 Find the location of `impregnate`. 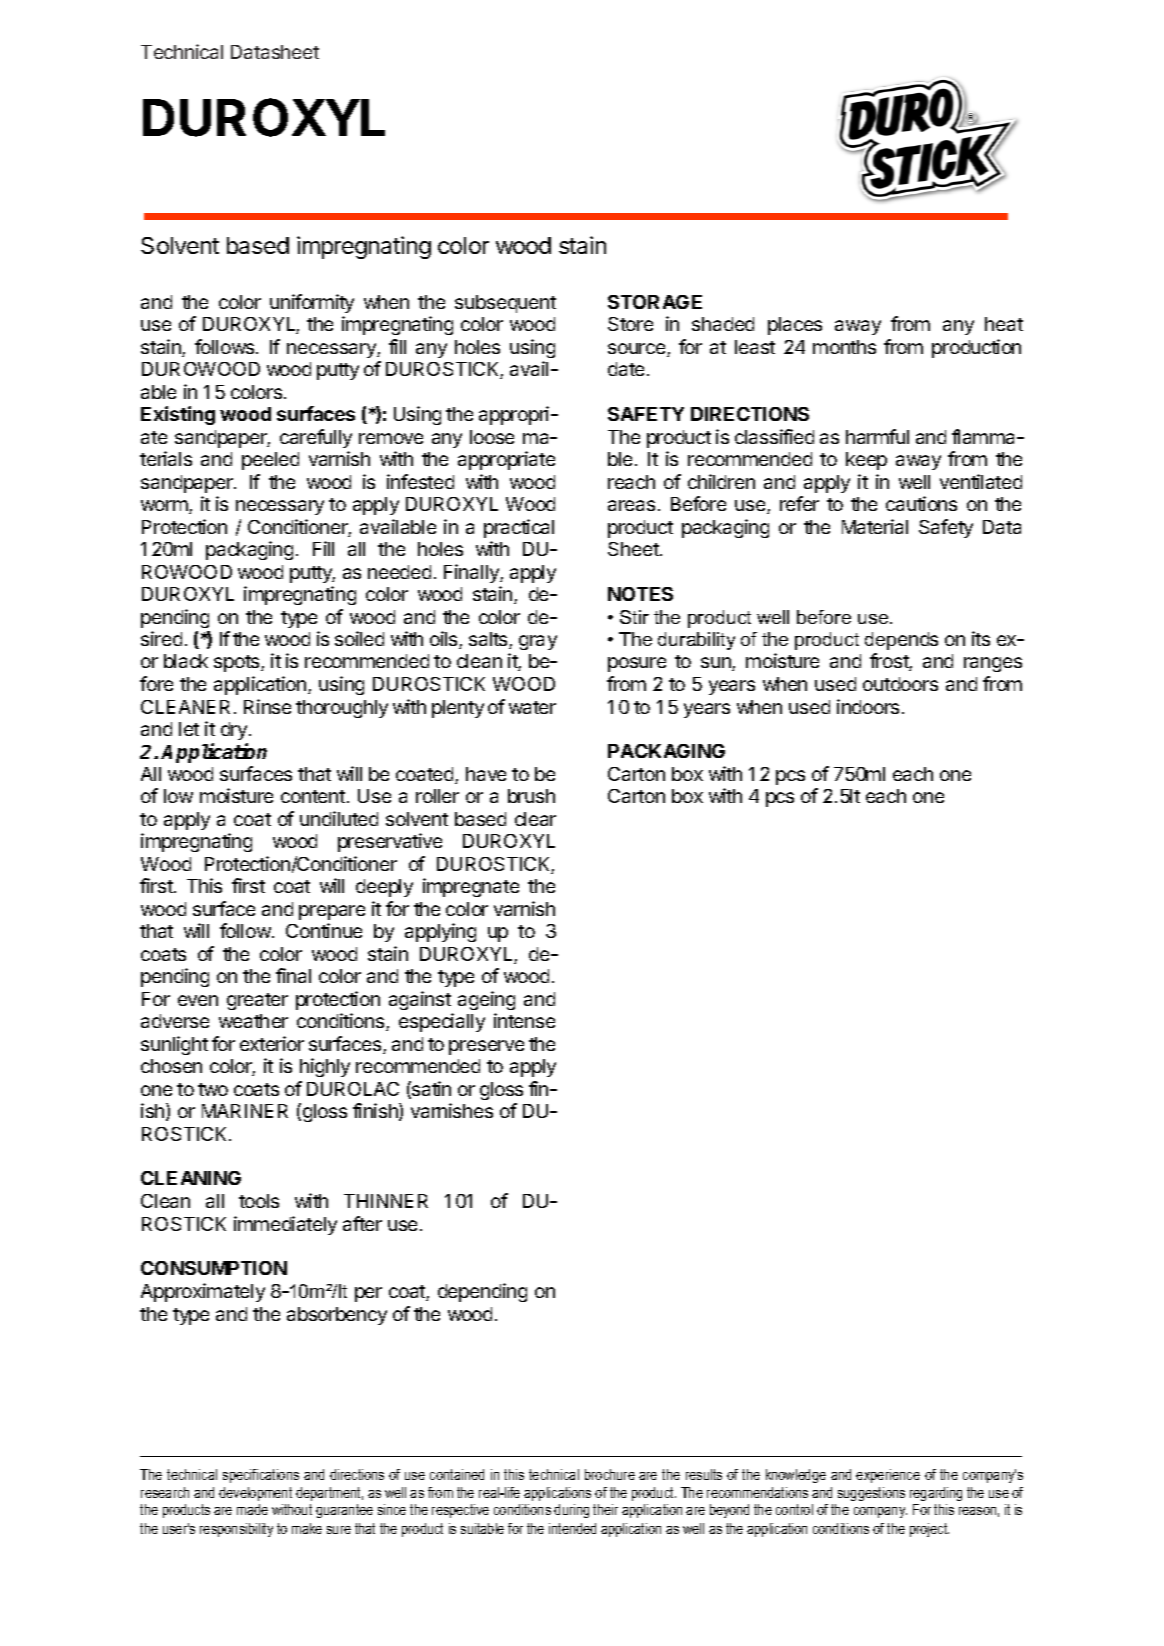

impregnate is located at coordinates (471, 887).
